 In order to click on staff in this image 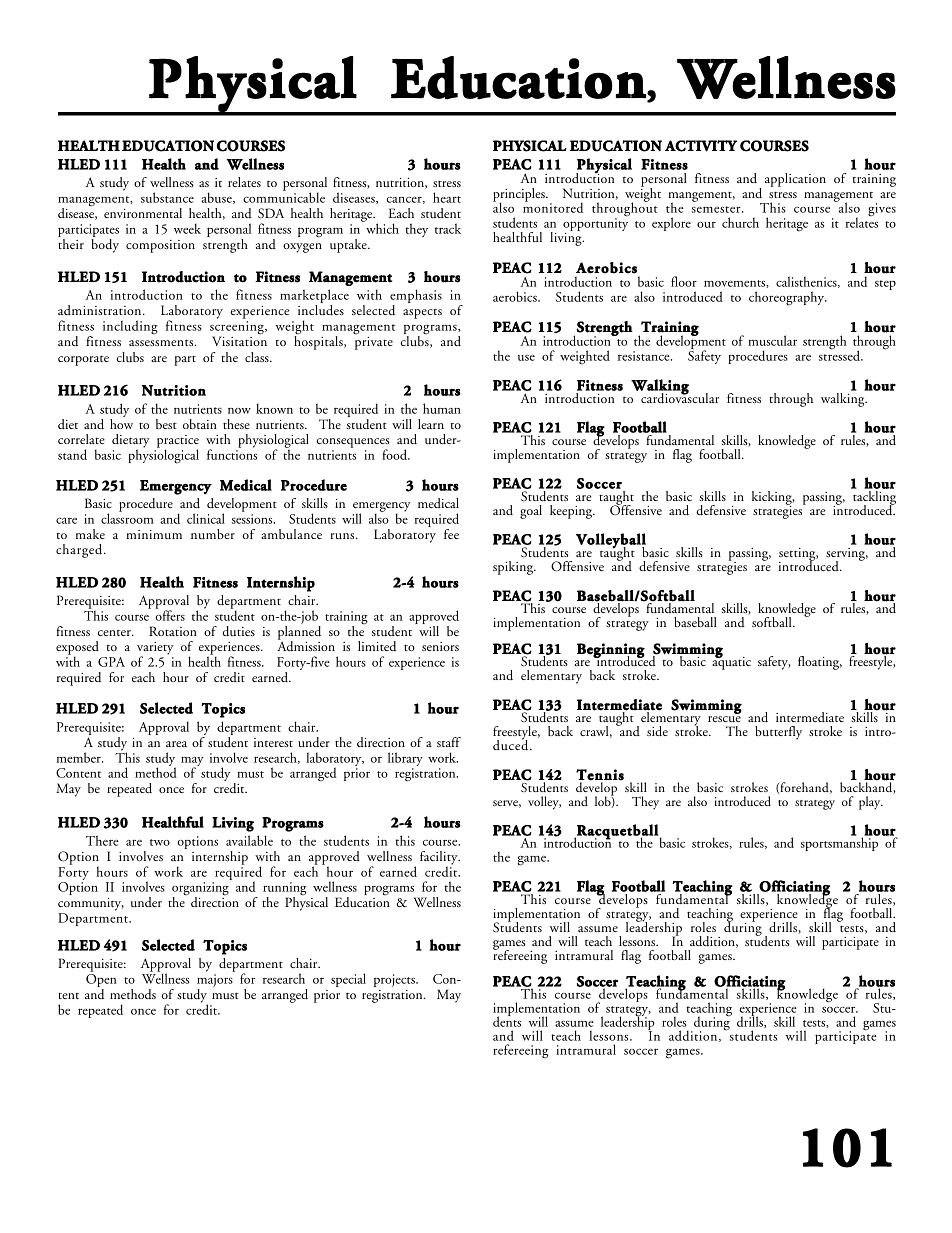, I will do `click(449, 742)`.
